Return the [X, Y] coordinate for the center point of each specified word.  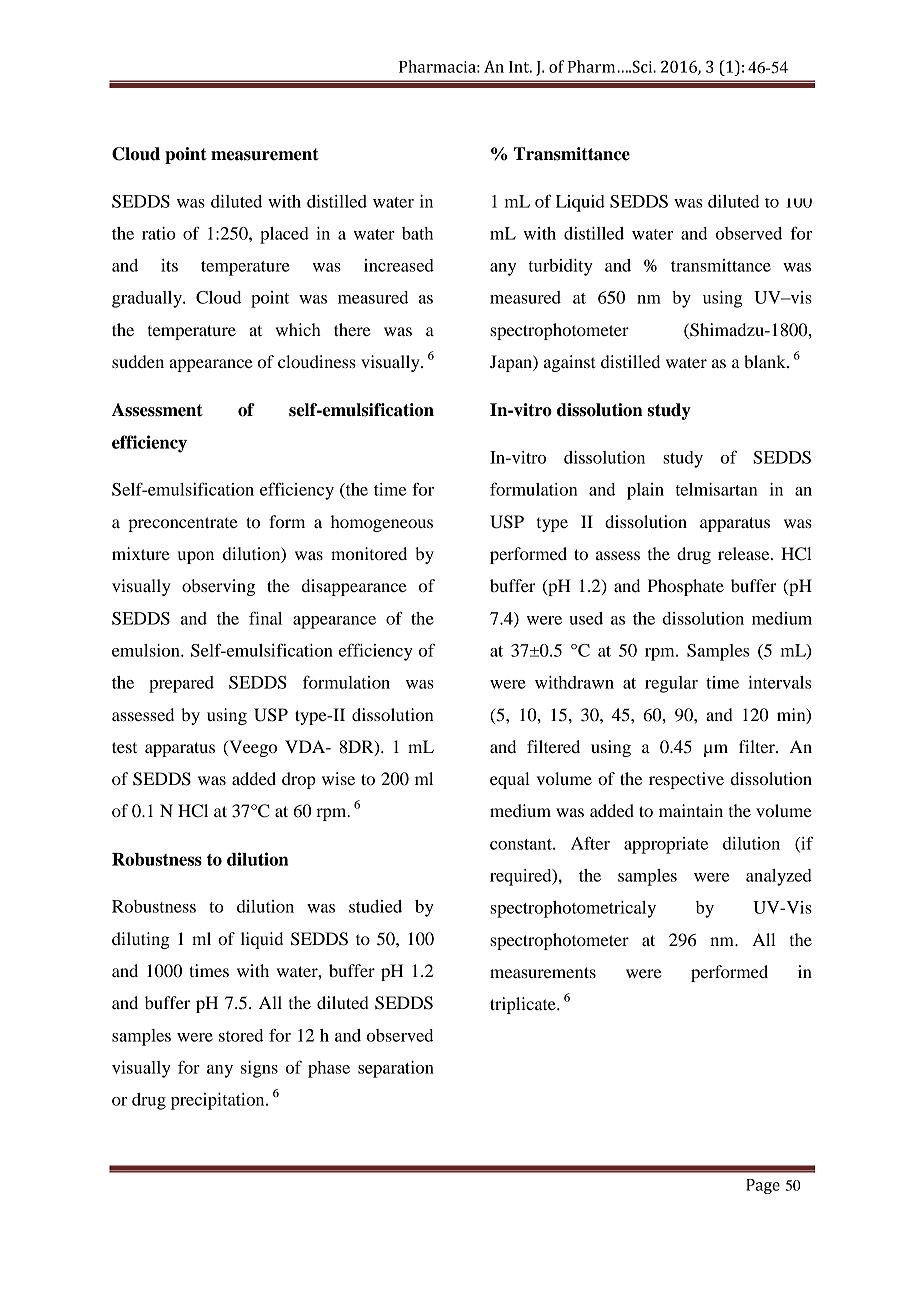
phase [329, 1069]
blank [766, 361]
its [169, 265]
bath [417, 233]
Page [763, 1186]
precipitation [219, 1101]
